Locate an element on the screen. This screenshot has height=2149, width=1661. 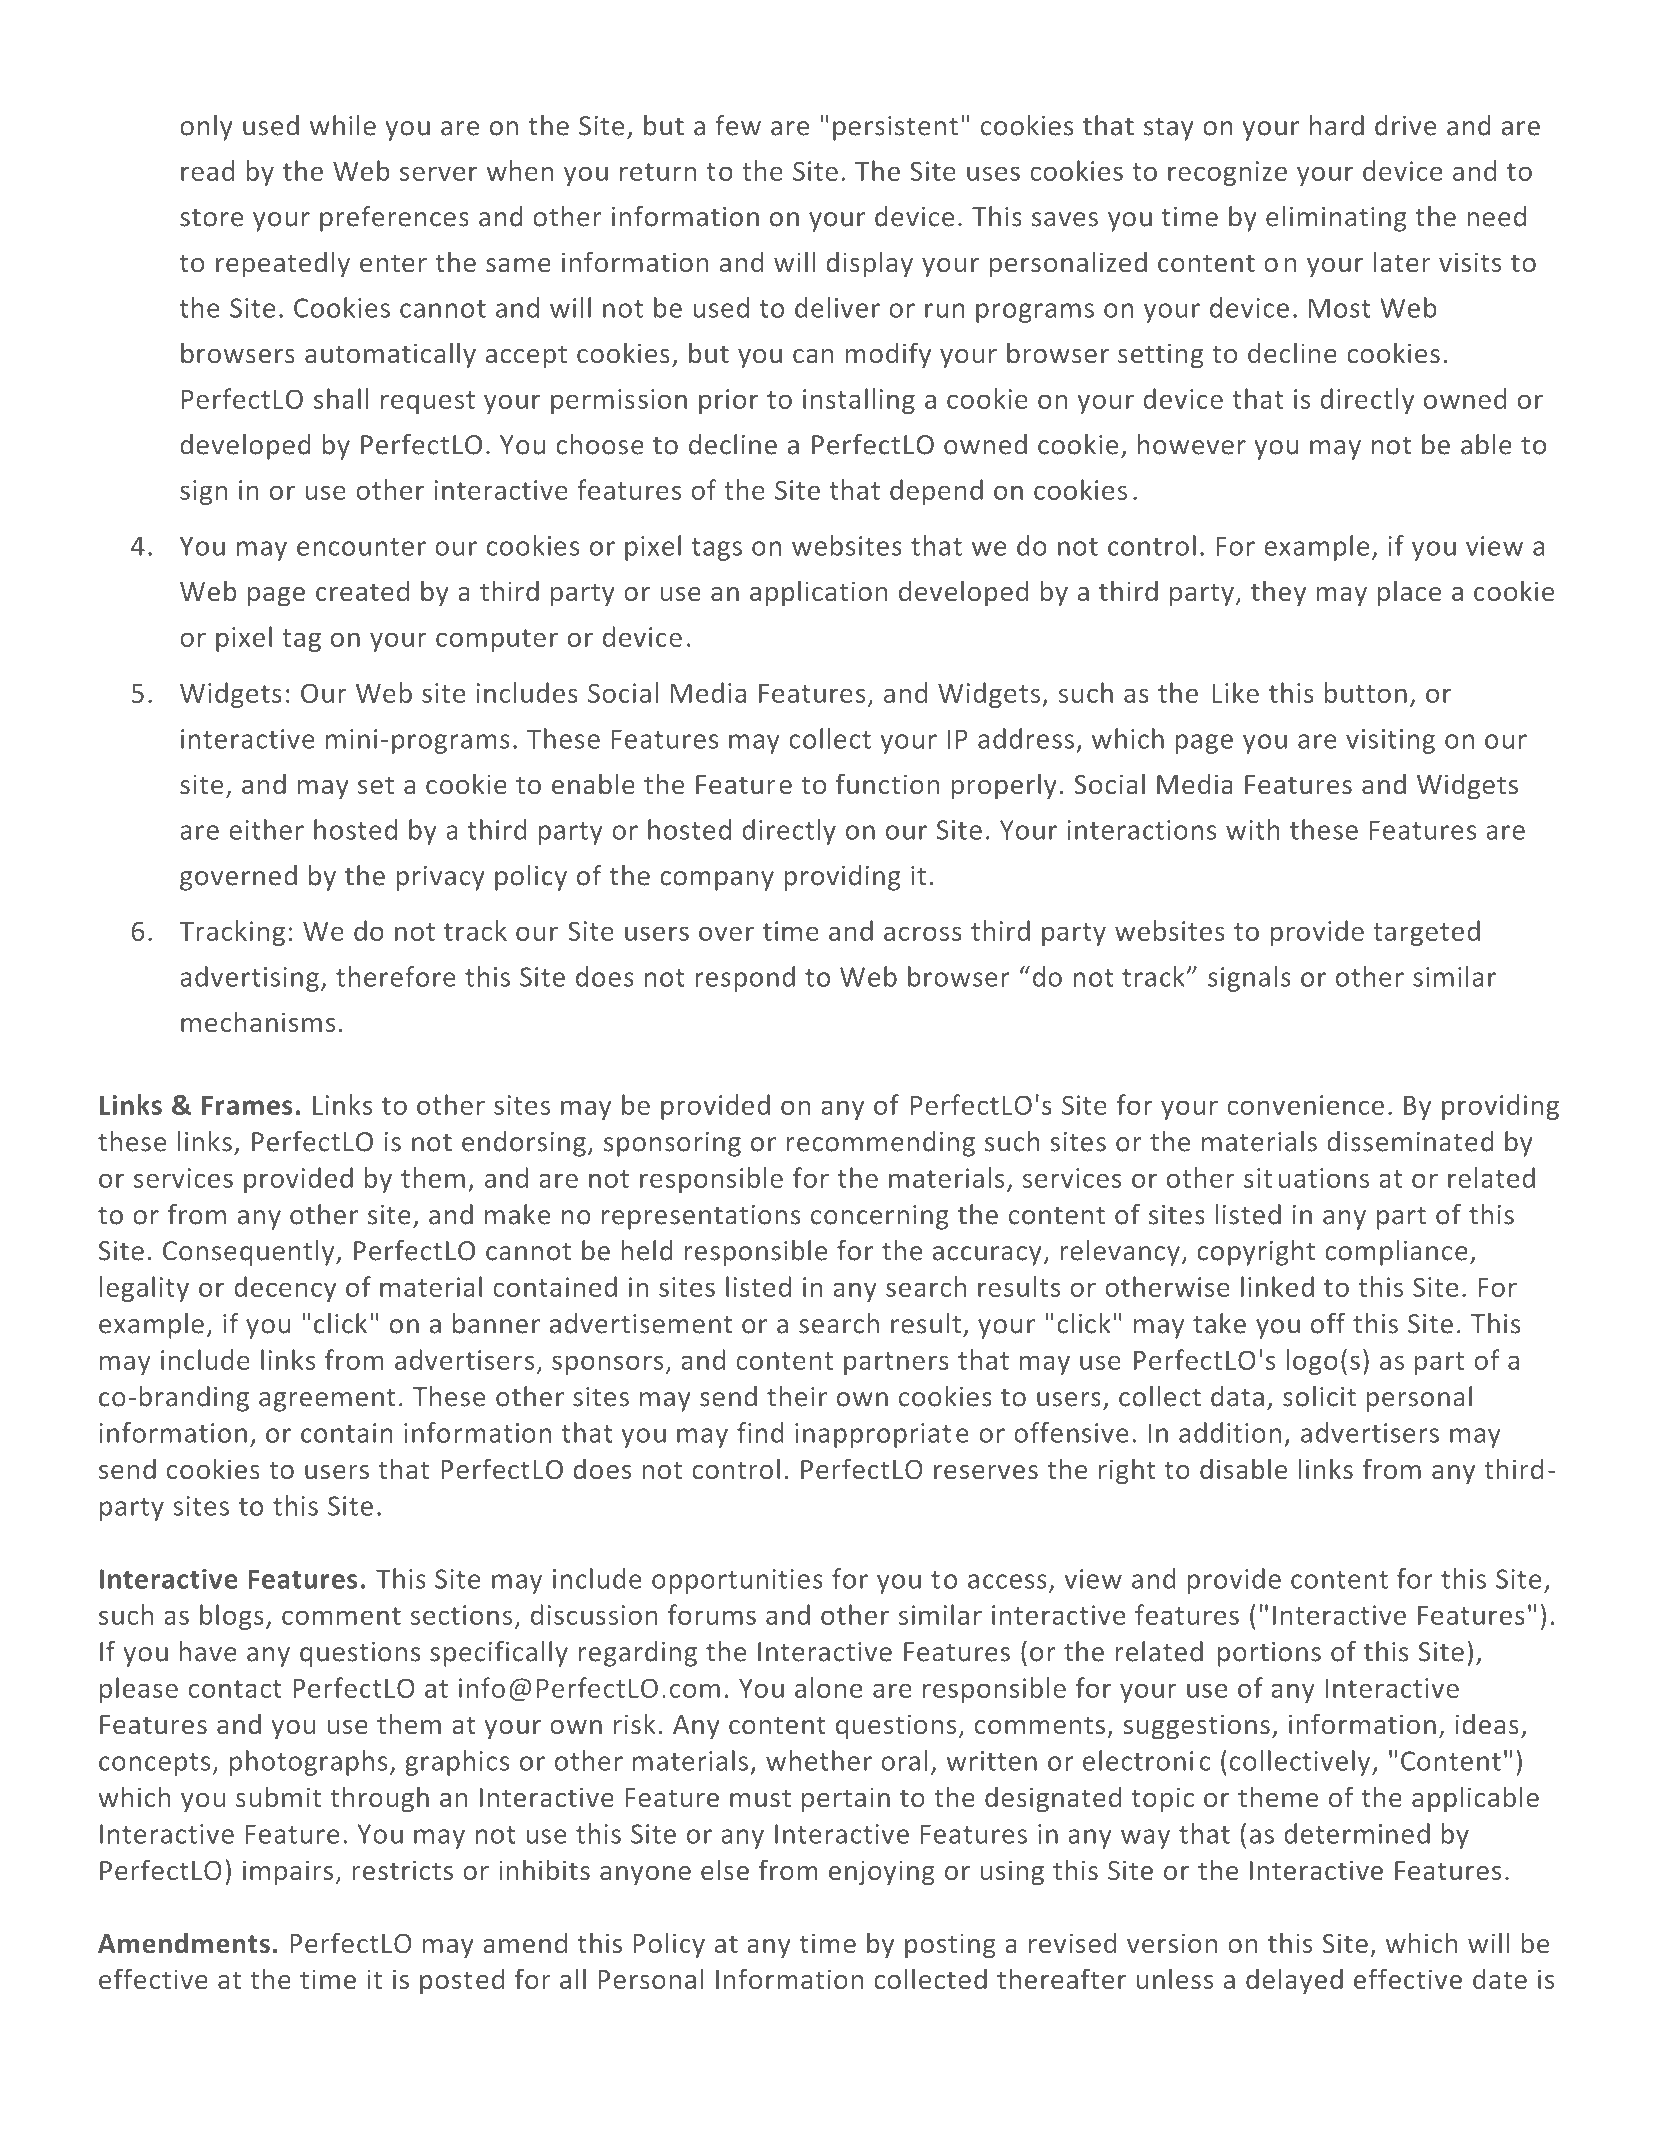
either is located at coordinates (266, 829).
